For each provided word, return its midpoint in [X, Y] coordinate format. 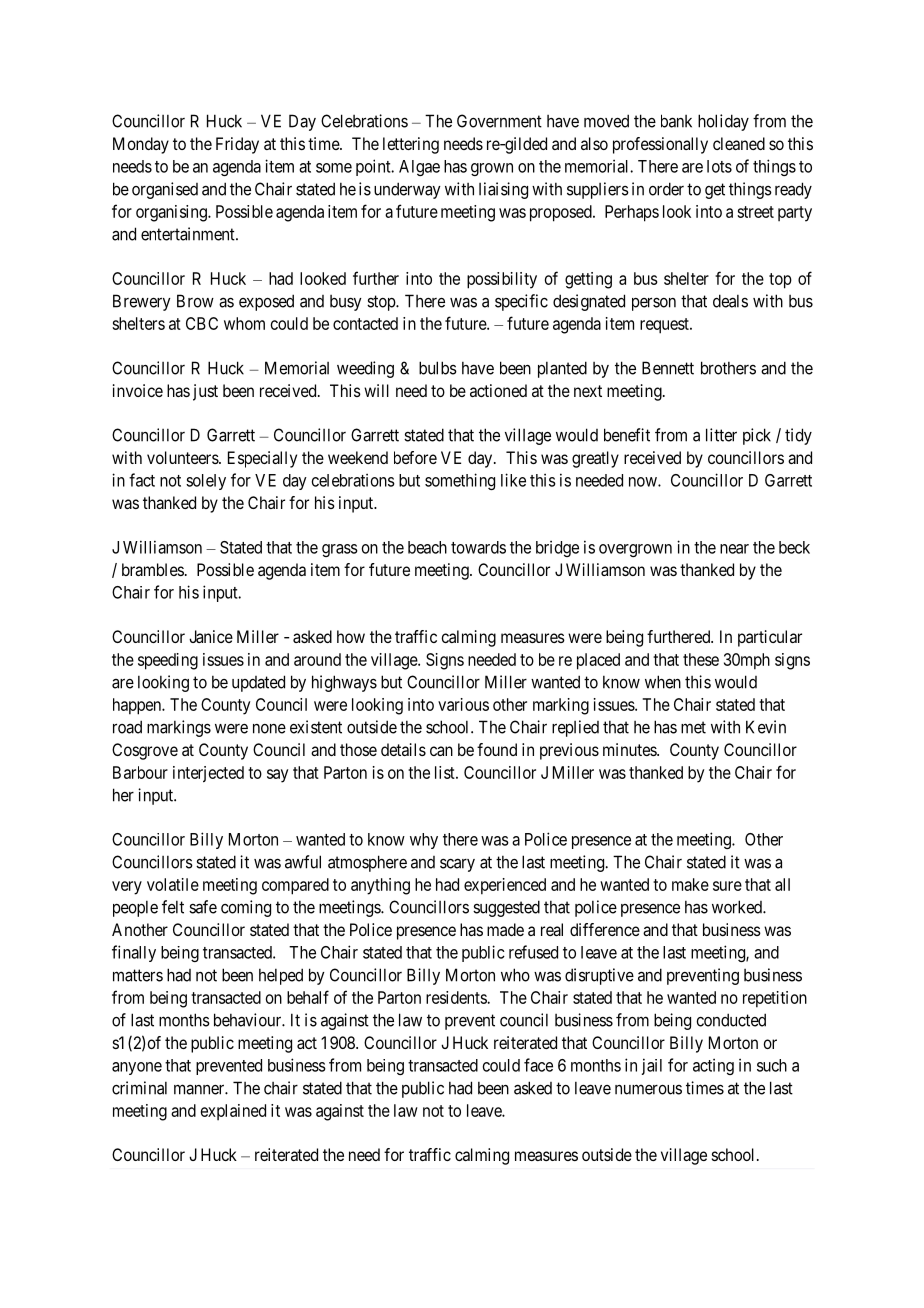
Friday [237, 145]
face [538, 1065]
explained [233, 1112]
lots [719, 166]
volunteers [183, 457]
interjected [208, 774]
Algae [419, 168]
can [441, 751]
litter [721, 435]
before [415, 457]
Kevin [766, 727]
